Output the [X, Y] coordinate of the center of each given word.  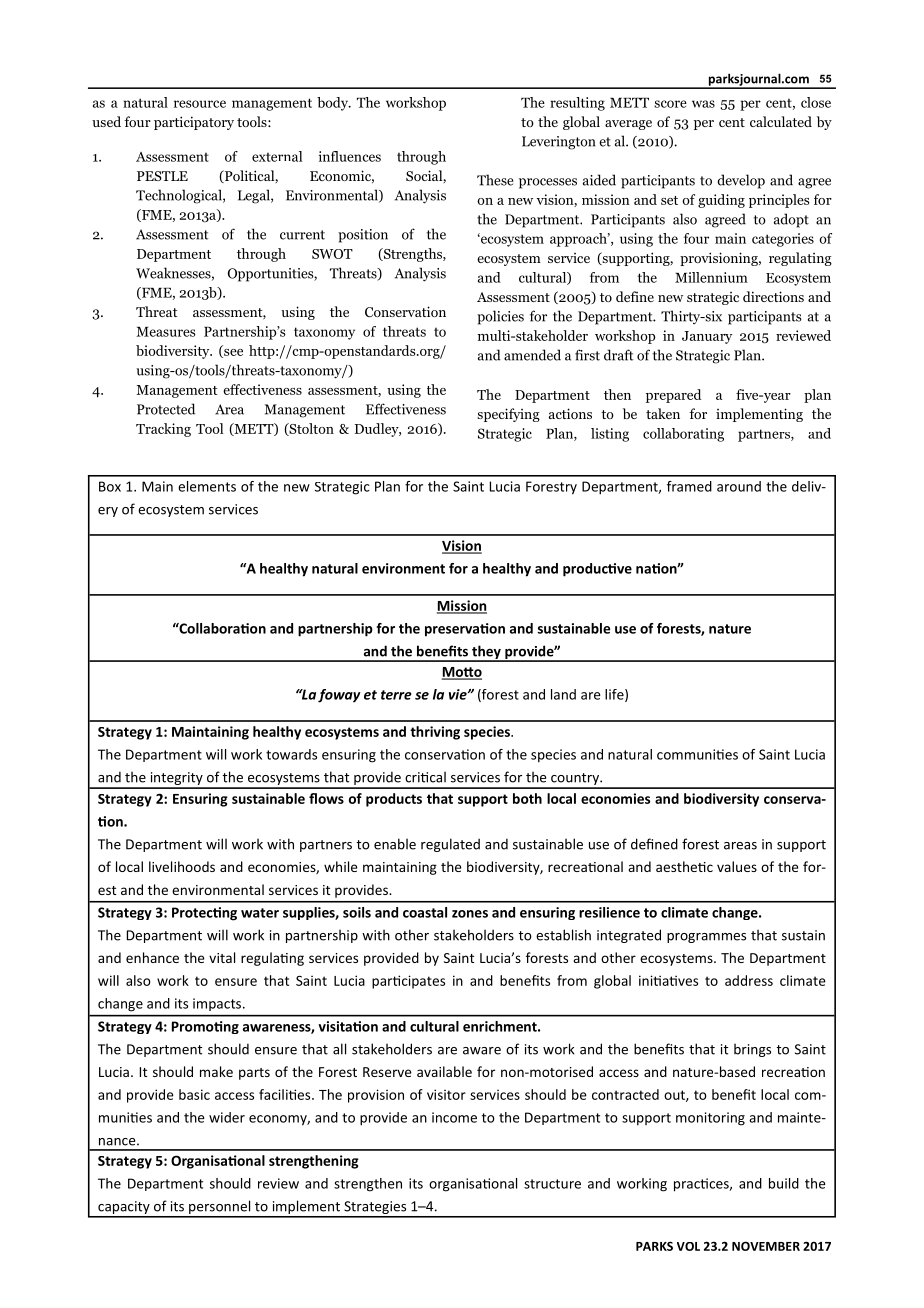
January [707, 337]
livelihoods [182, 866]
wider [227, 1117]
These [495, 180]
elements [207, 486]
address [749, 980]
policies [500, 317]
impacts [218, 1004]
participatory [194, 123]
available [444, 1071]
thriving [435, 733]
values [737, 866]
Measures [166, 332]
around [739, 486]
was [703, 104]
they [486, 653]
